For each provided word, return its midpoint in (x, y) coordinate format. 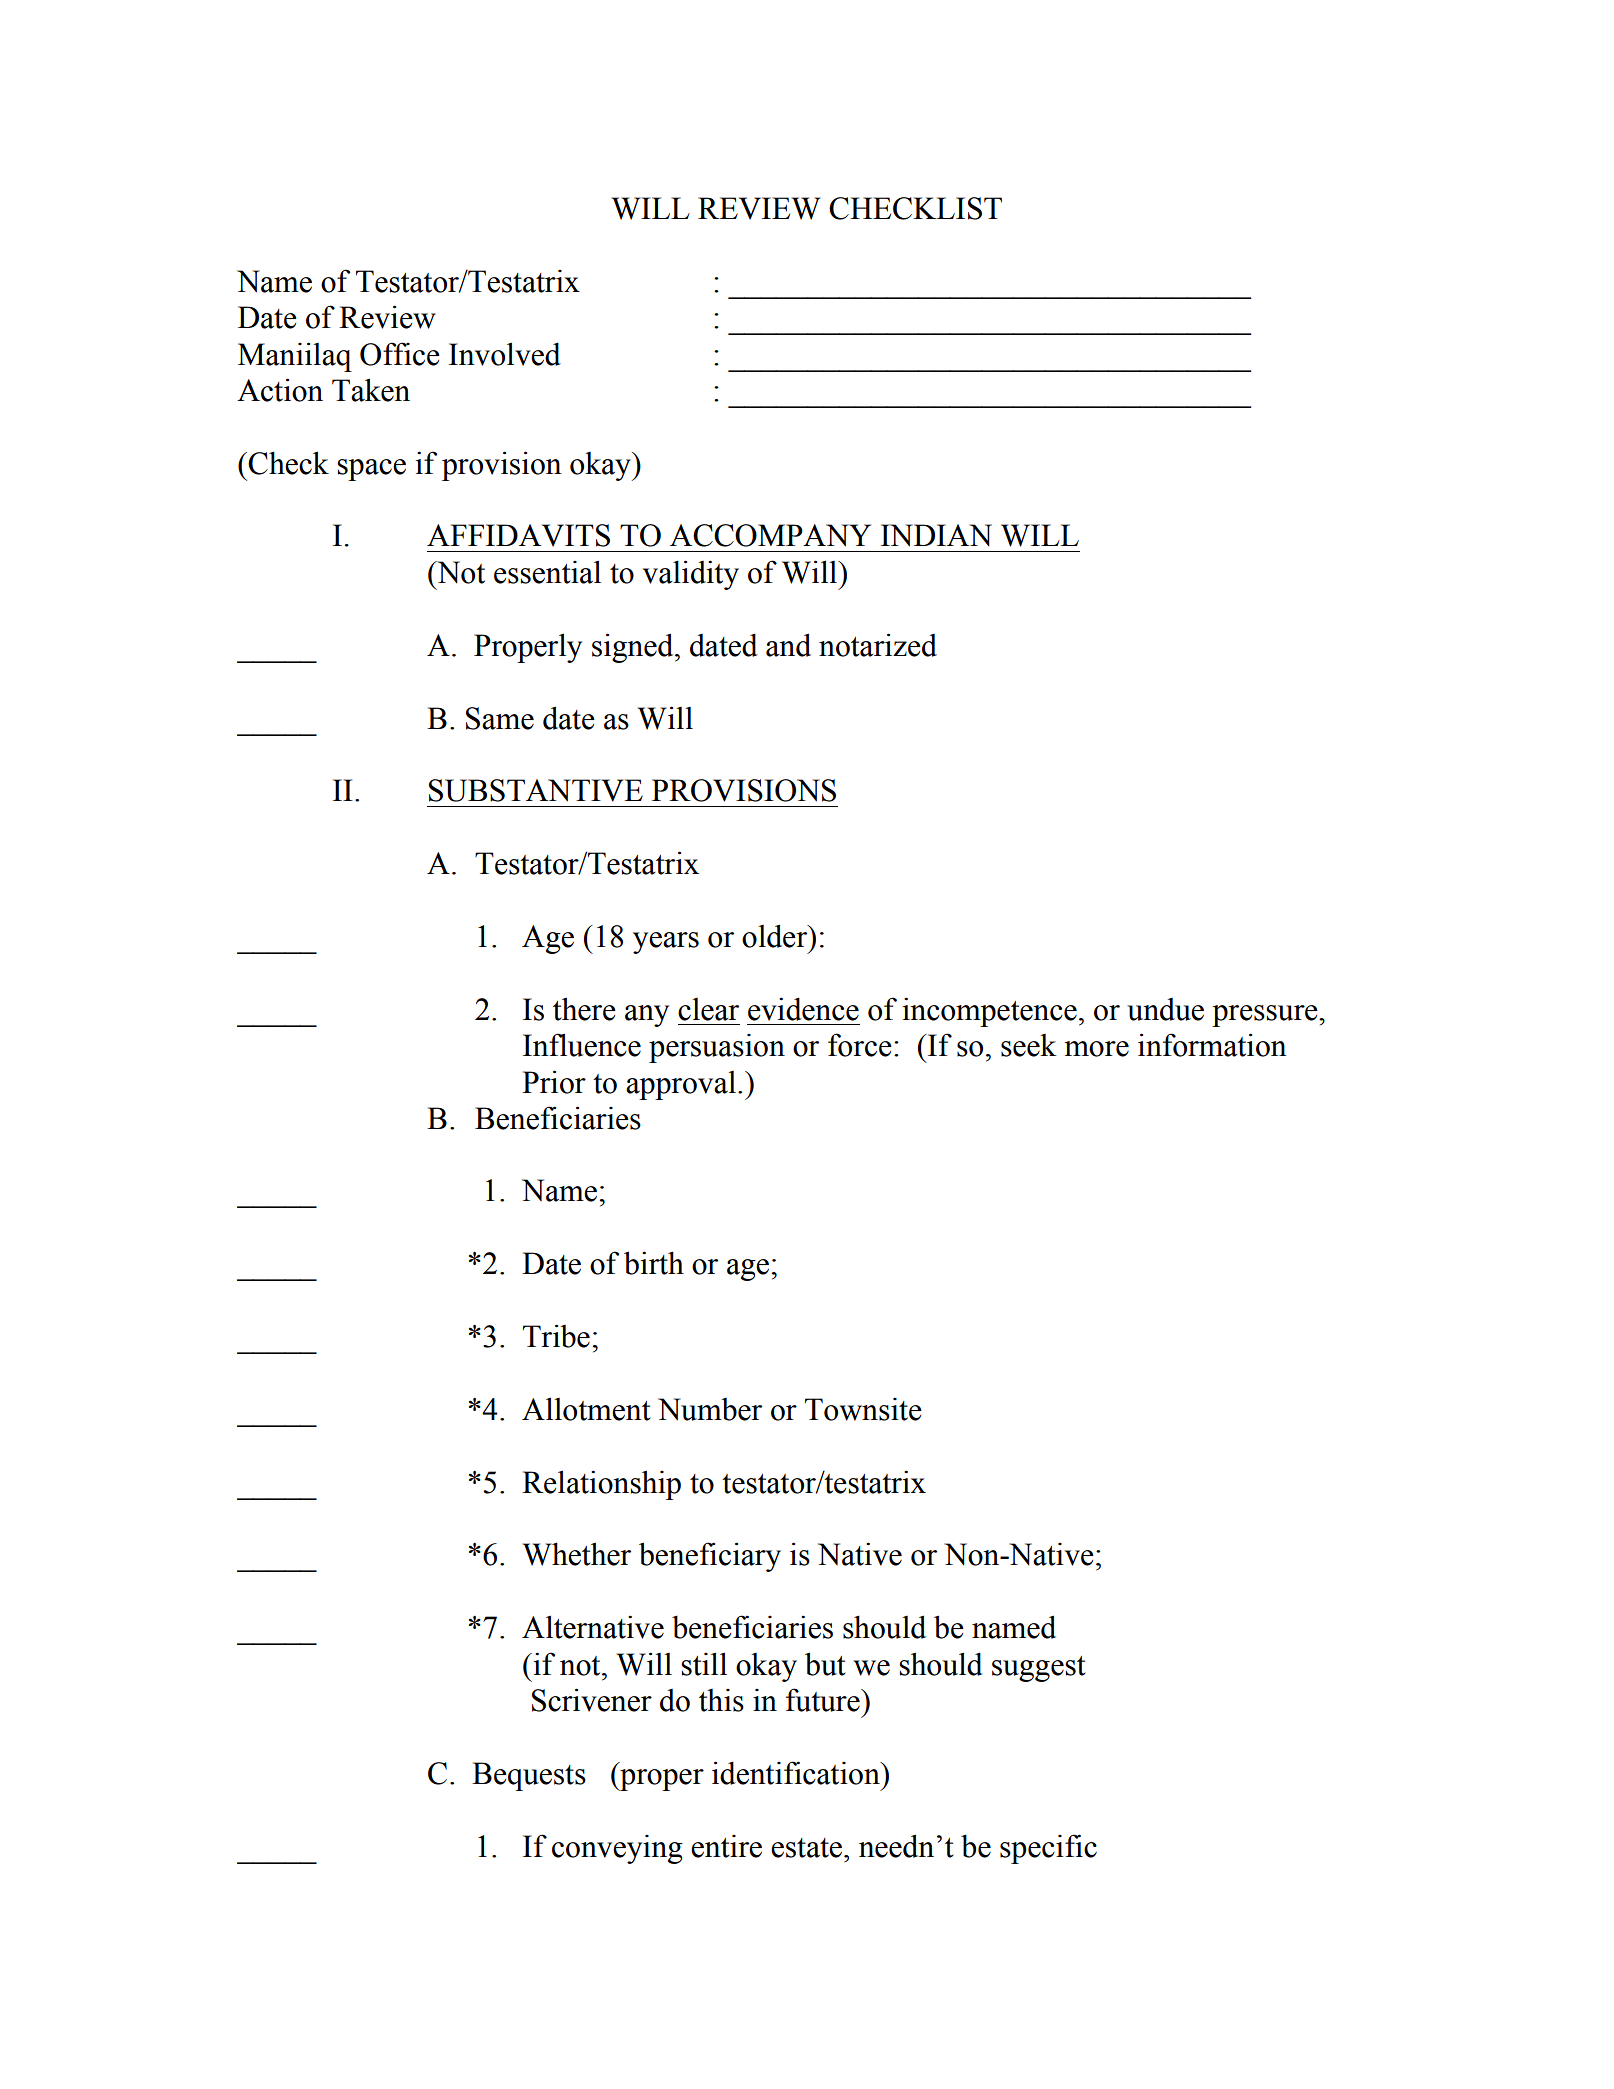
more (1097, 1049)
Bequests (529, 1776)
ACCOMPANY (770, 535)
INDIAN (936, 535)
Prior (554, 1082)
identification (797, 1773)
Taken (371, 390)
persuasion (717, 1048)
